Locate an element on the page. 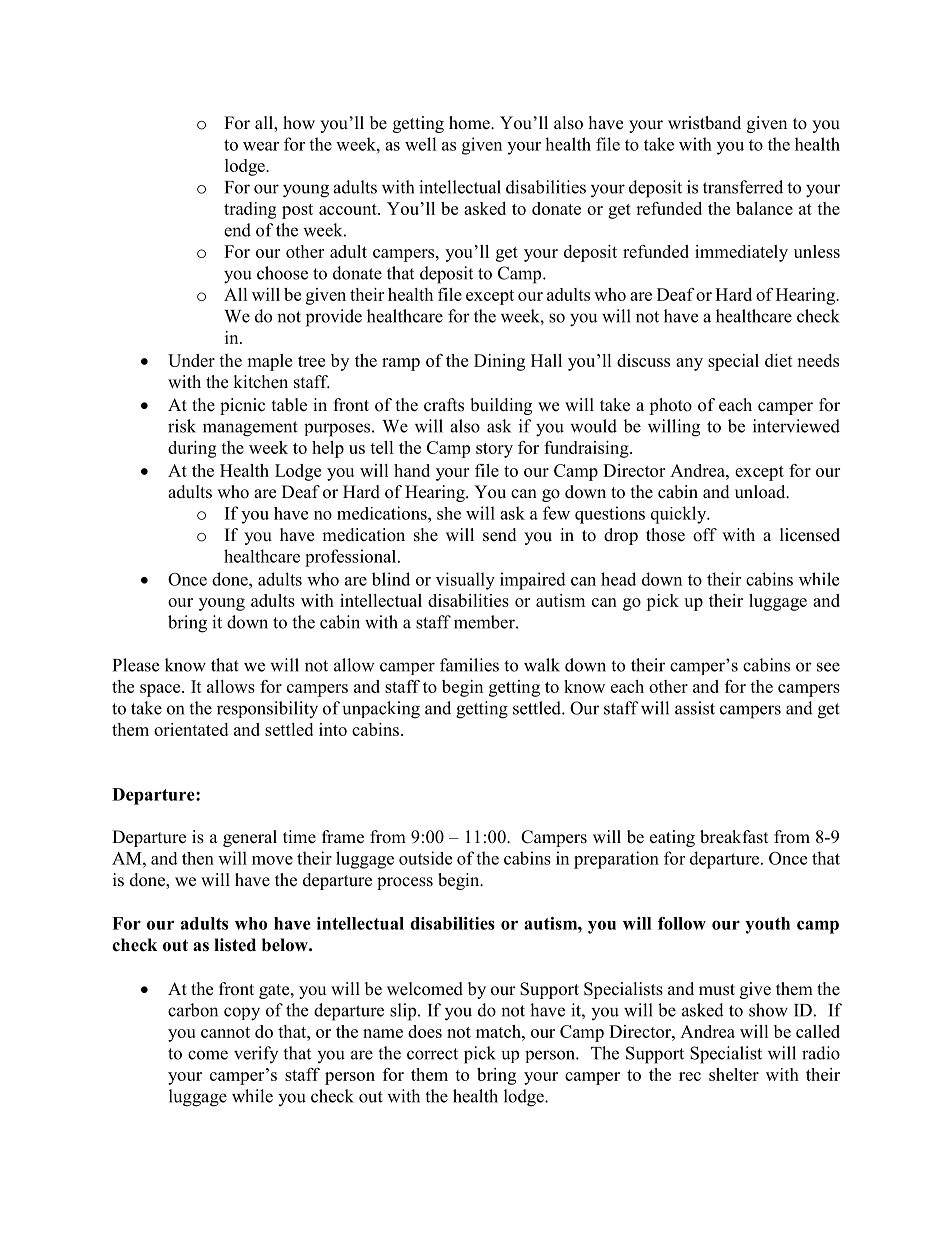 The image size is (952, 1233). orientated is located at coordinates (191, 729).
